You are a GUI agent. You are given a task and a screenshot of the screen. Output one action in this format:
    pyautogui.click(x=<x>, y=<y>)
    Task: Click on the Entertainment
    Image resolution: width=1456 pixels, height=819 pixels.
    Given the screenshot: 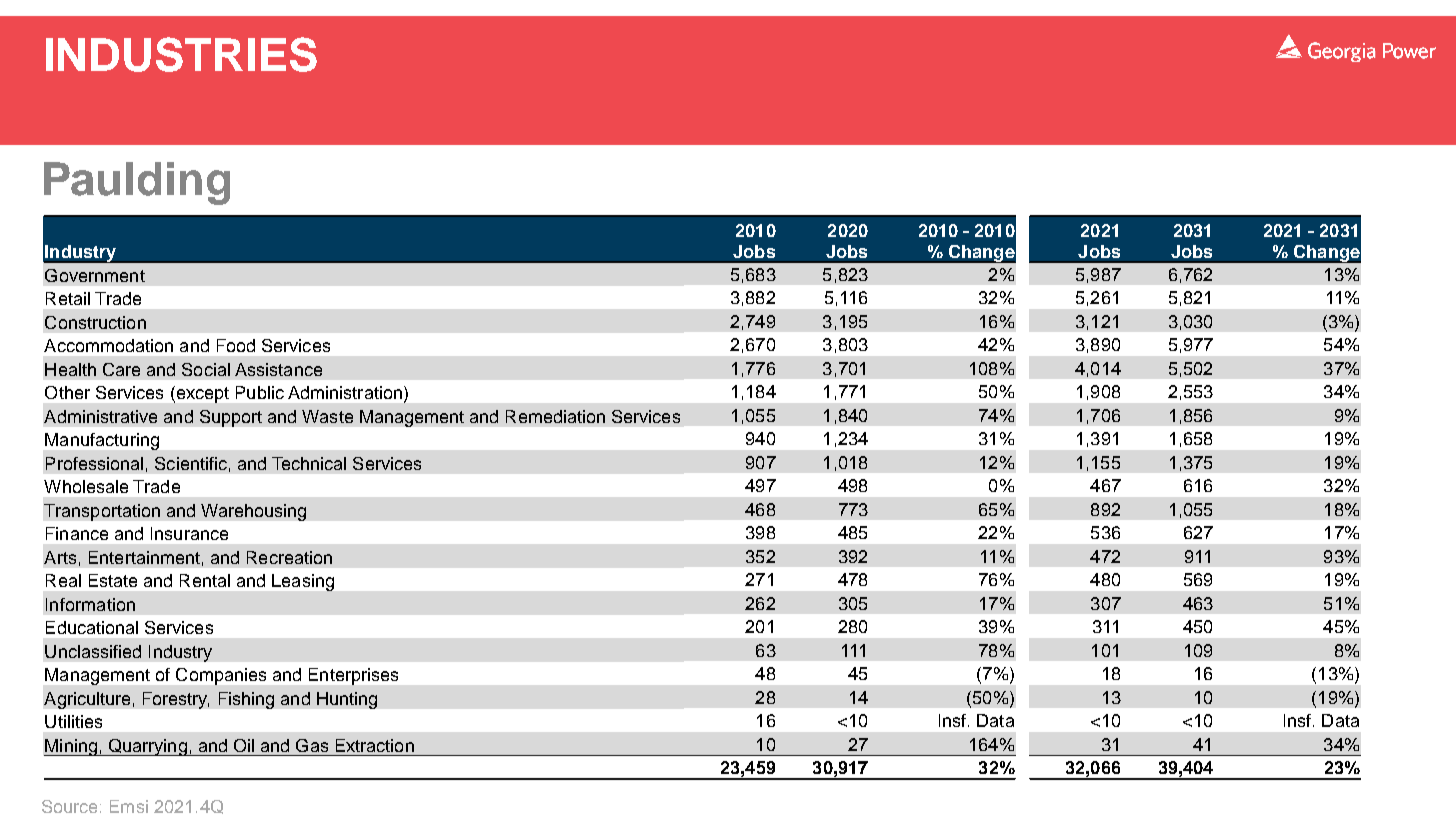 What is the action you would take?
    pyautogui.click(x=144, y=557)
